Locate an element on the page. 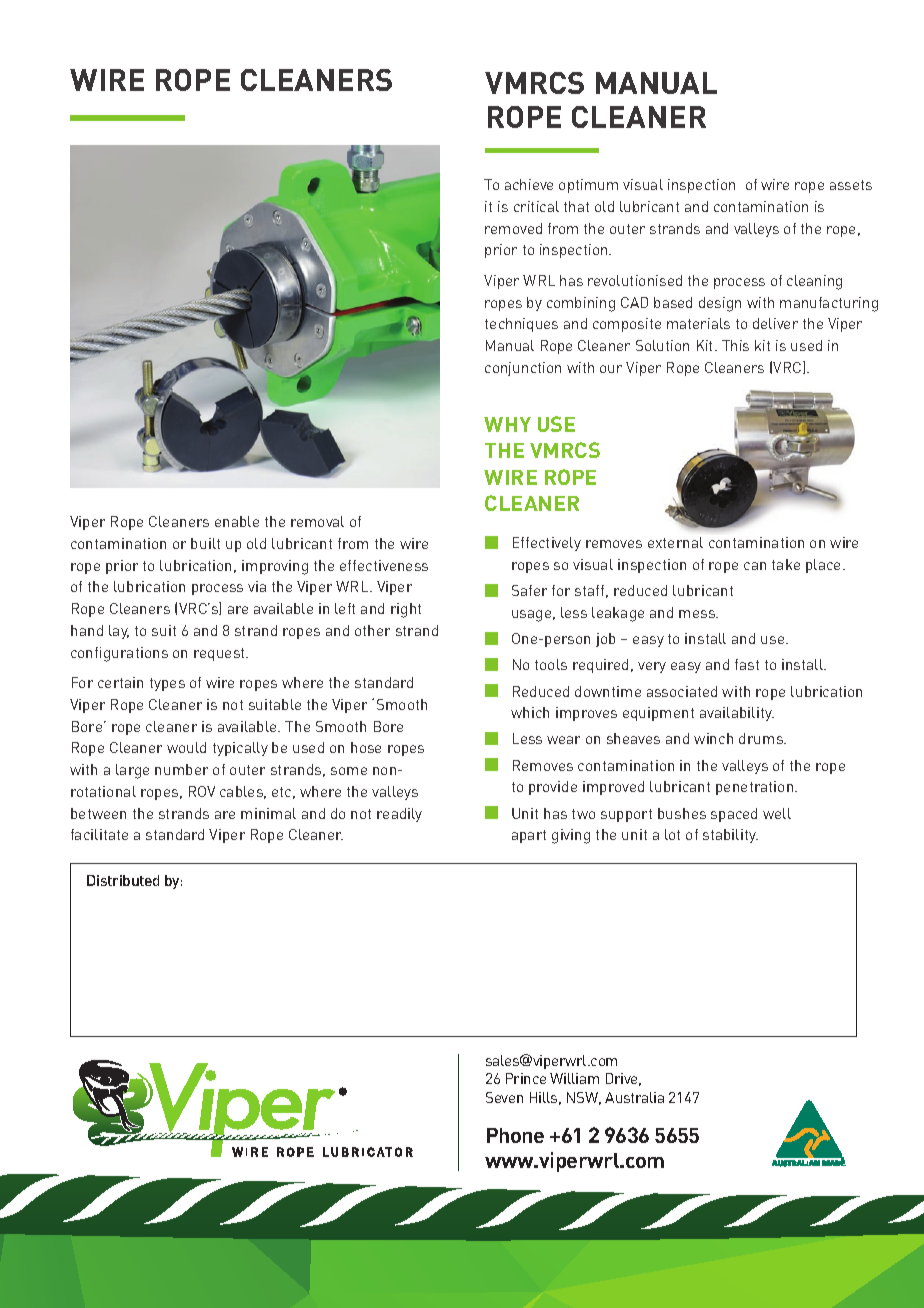 The height and width of the page is (1308, 924). Seven is located at coordinates (504, 1097).
